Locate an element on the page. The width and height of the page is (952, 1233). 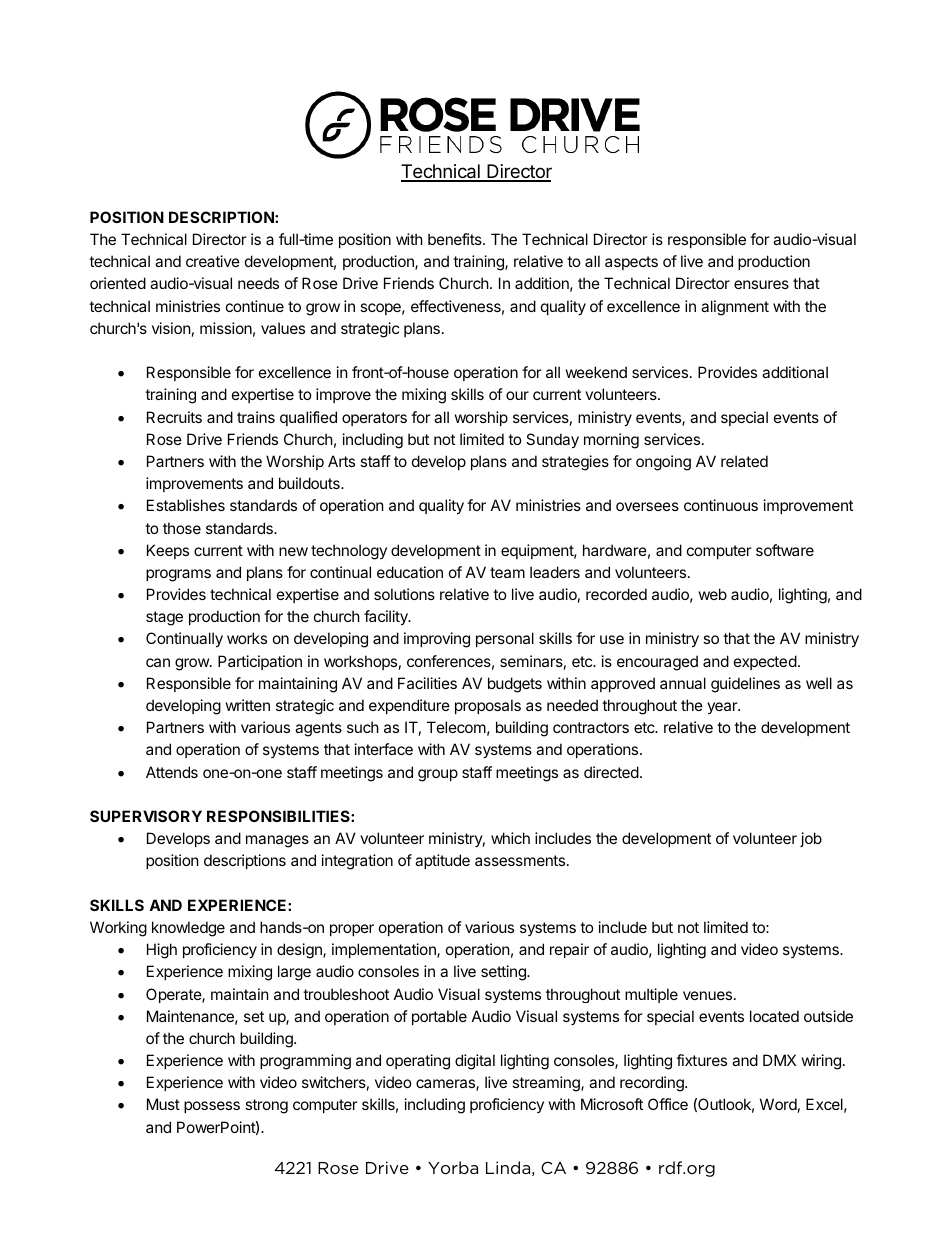
DMX is located at coordinates (779, 1060).
